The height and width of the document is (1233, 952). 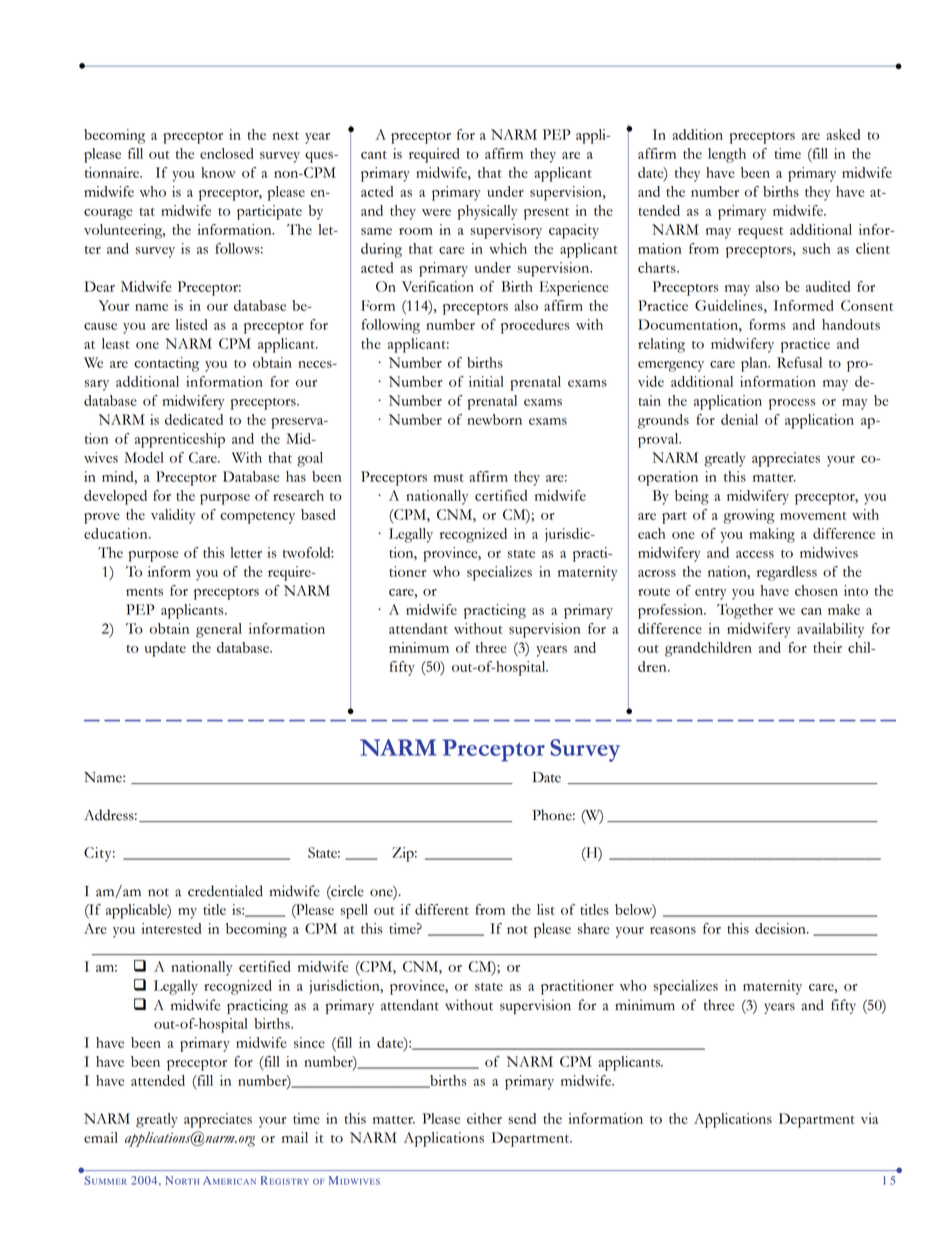 What do you see at coordinates (219, 630) in the document?
I see `general` at bounding box center [219, 630].
